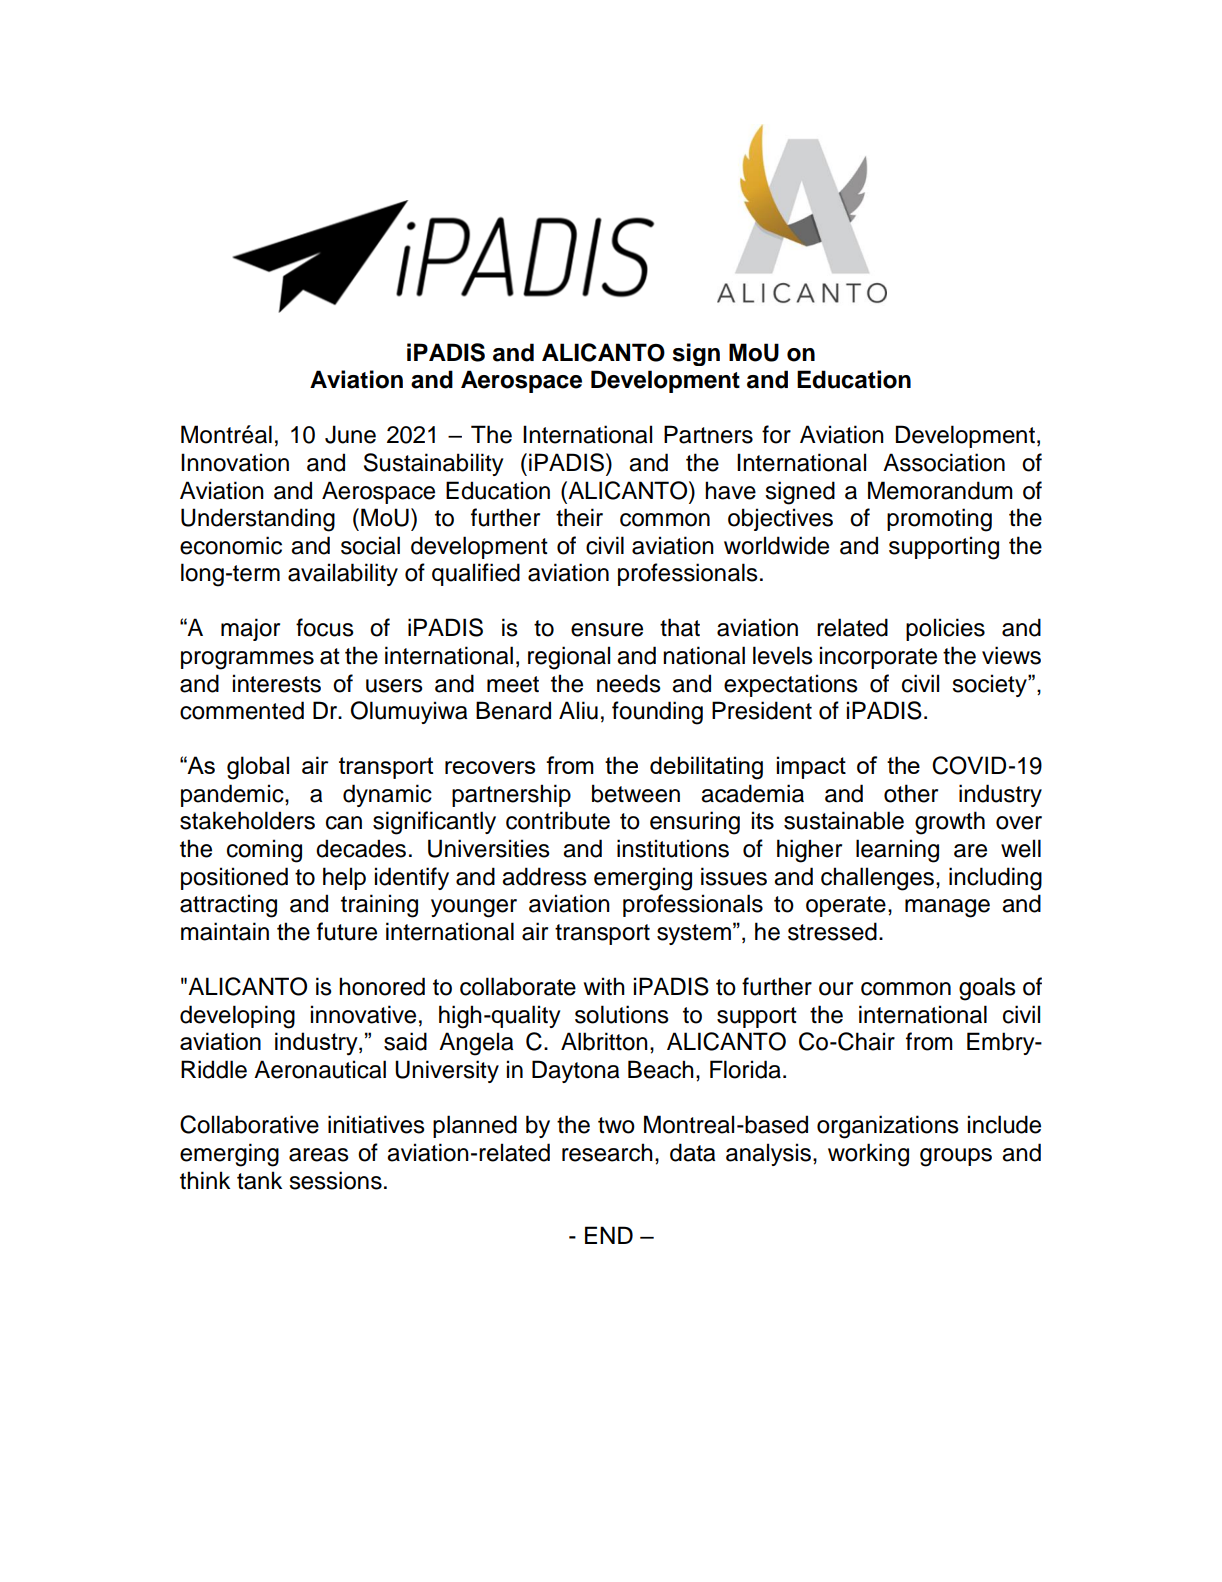 Image resolution: width=1222 pixels, height=1582 pixels. Describe the element at coordinates (944, 462) in the image. I see `Association` at that location.
